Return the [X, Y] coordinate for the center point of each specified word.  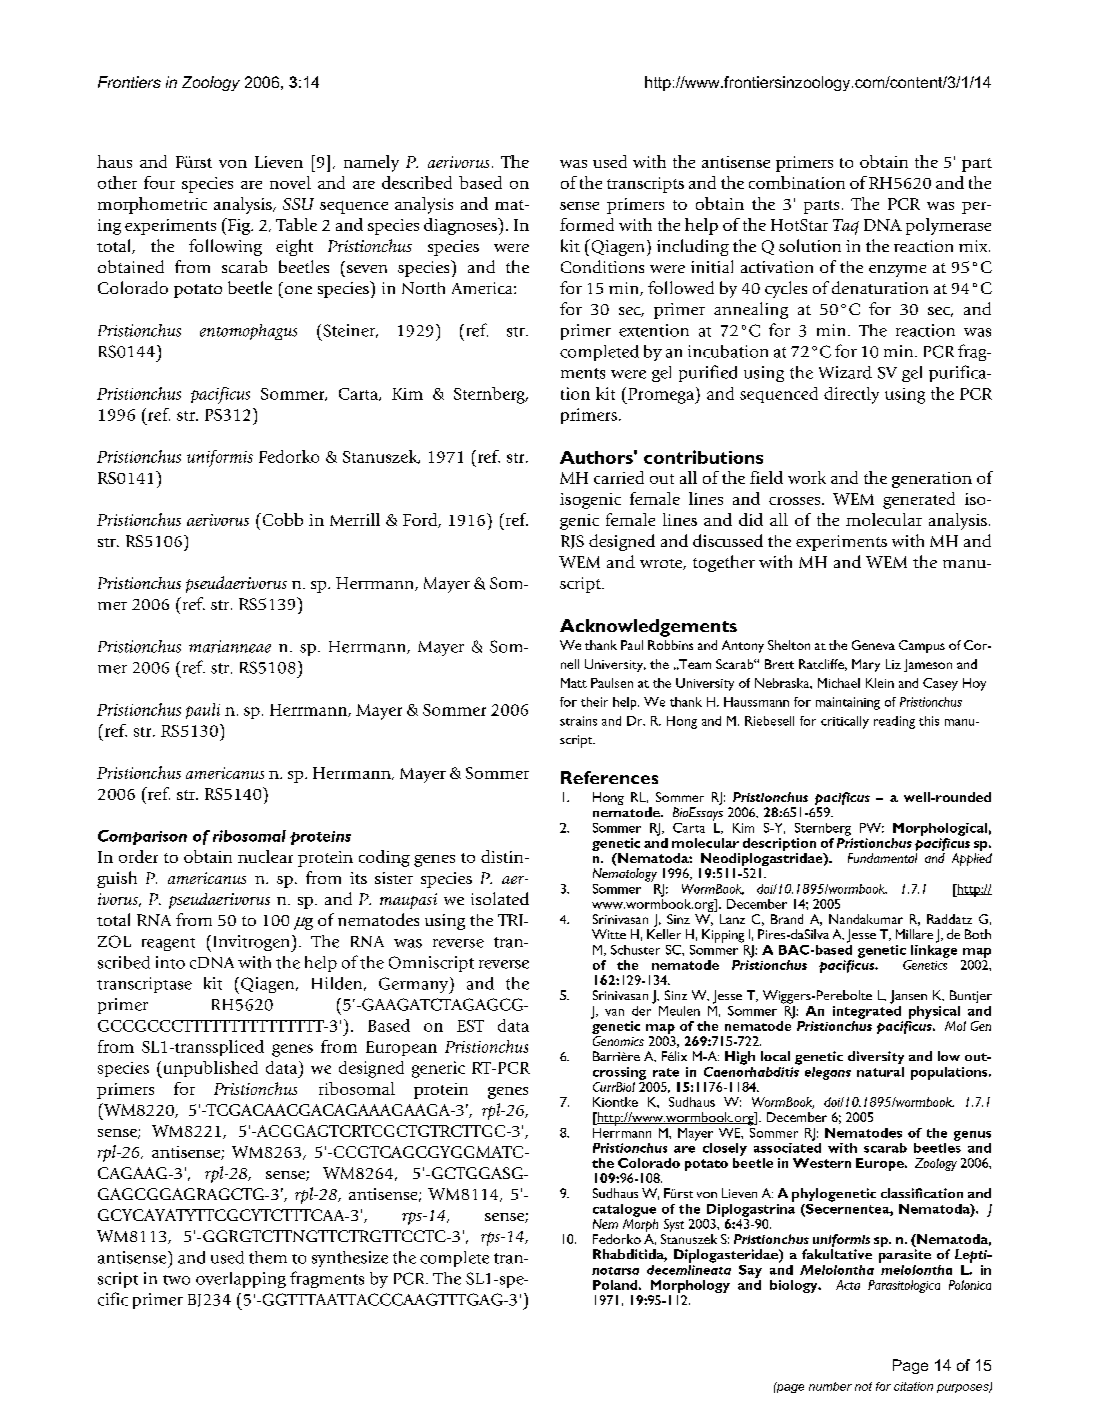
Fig [239, 226]
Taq [846, 227]
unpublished [209, 1069]
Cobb [281, 519]
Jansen [908, 997]
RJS [572, 542]
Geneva [873, 645]
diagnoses [462, 226]
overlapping [241, 1280]
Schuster [635, 950]
